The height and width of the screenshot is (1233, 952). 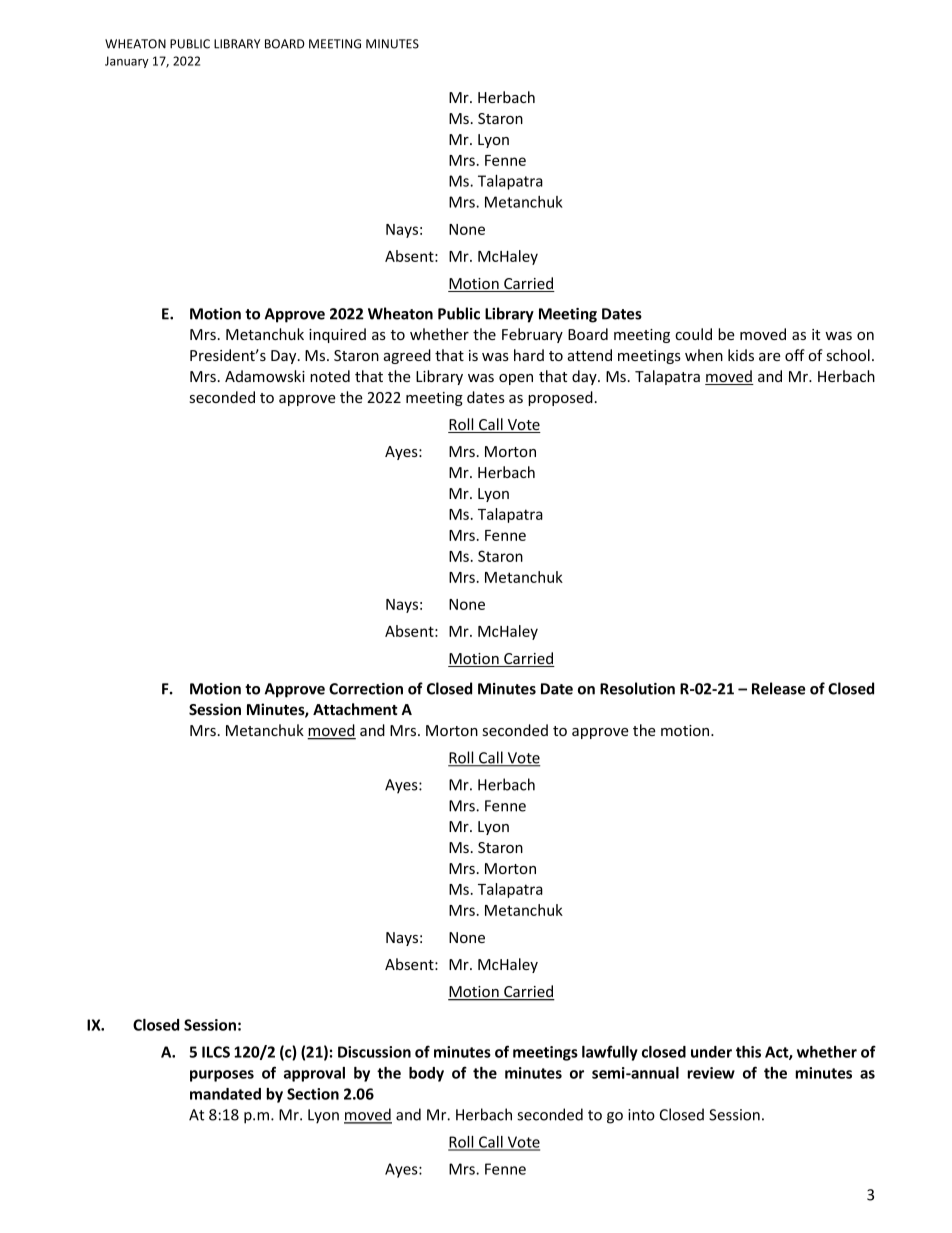 What do you see at coordinates (779, 688) in the screenshot?
I see `Release` at bounding box center [779, 688].
